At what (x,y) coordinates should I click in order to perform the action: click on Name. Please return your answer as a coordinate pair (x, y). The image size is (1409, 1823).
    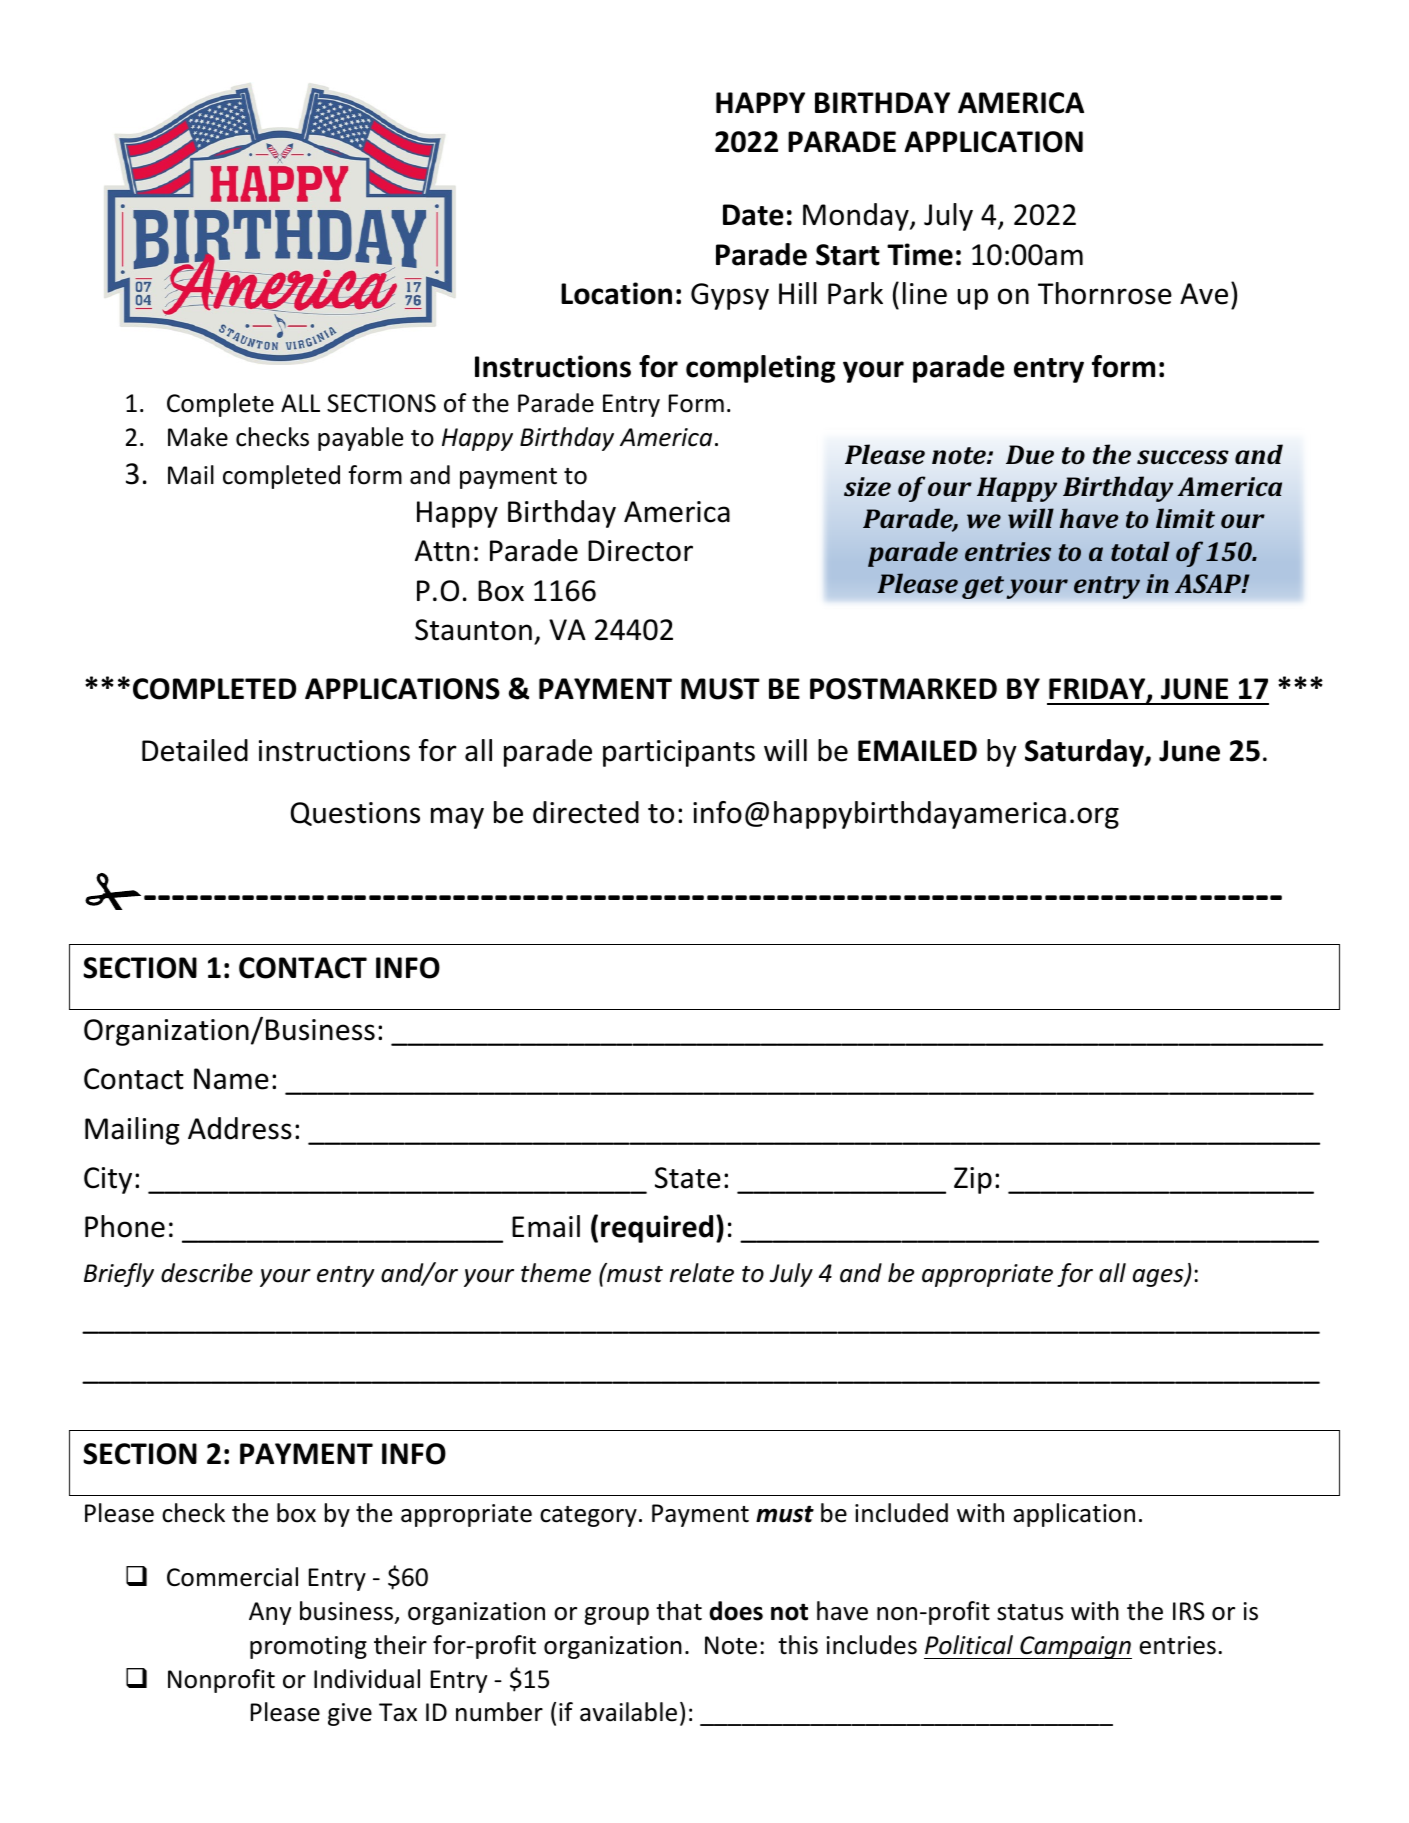
    Looking at the image, I should click on (231, 1079).
